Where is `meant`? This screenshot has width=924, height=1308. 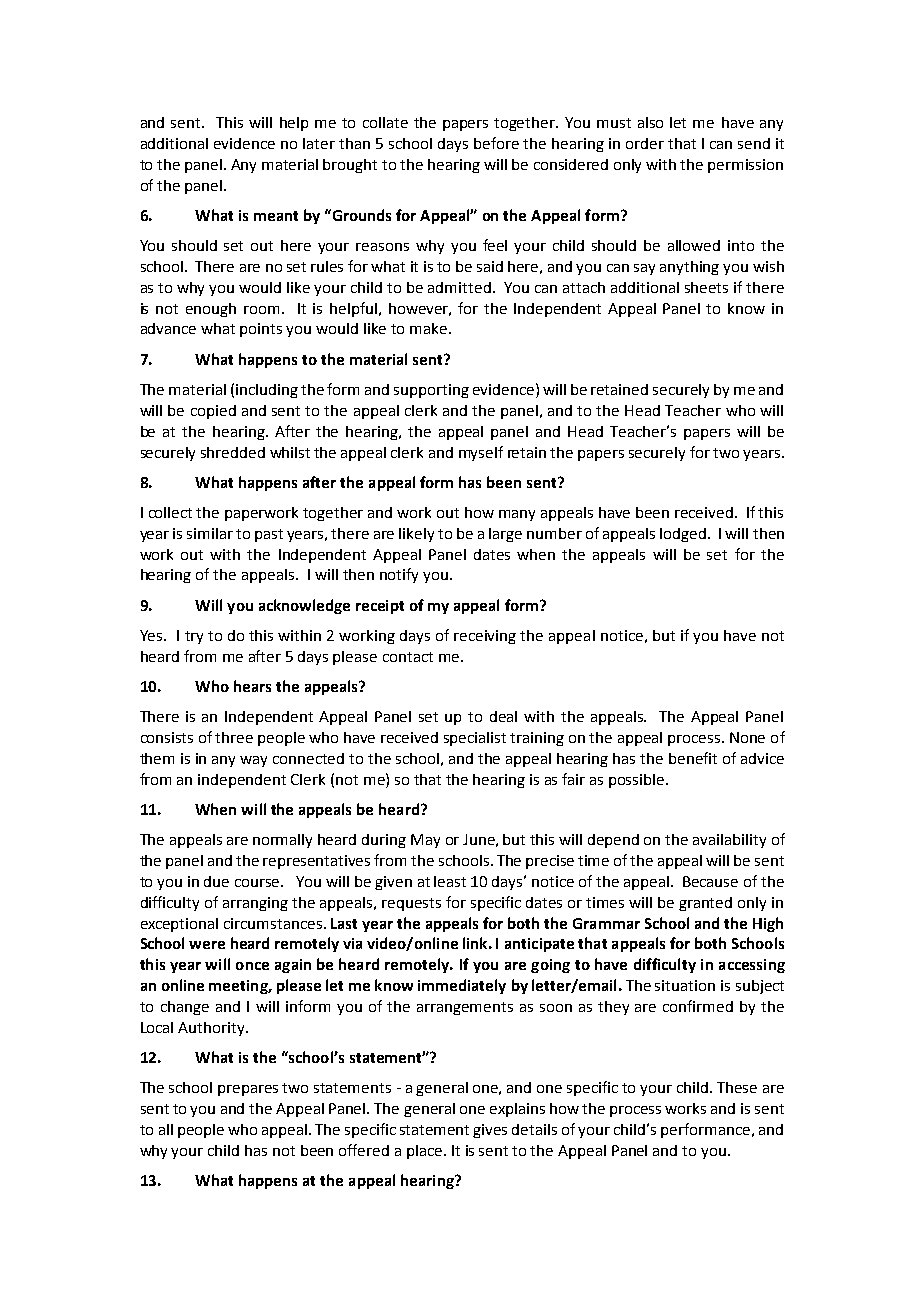 meant is located at coordinates (276, 216).
